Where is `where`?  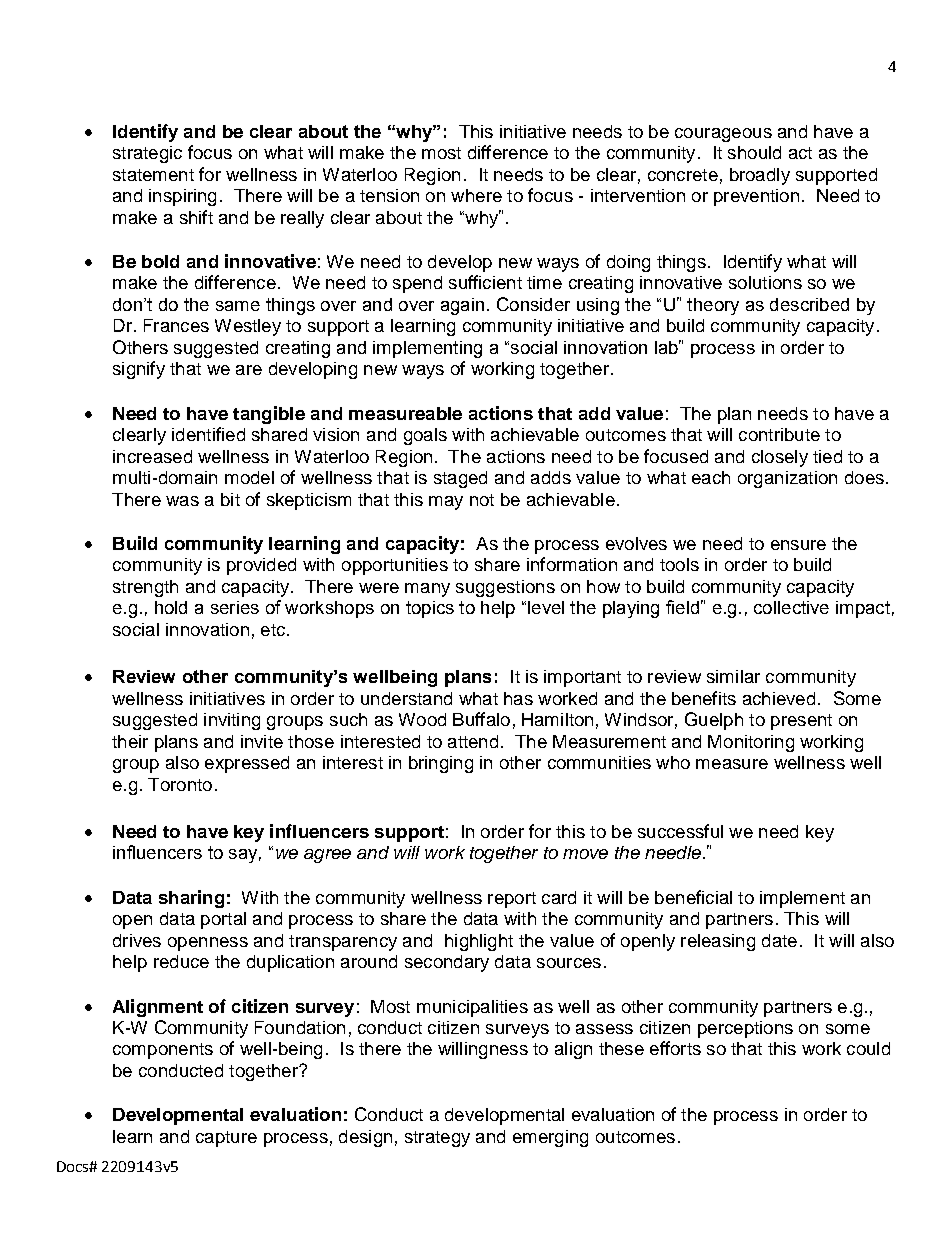
where is located at coordinates (476, 195).
